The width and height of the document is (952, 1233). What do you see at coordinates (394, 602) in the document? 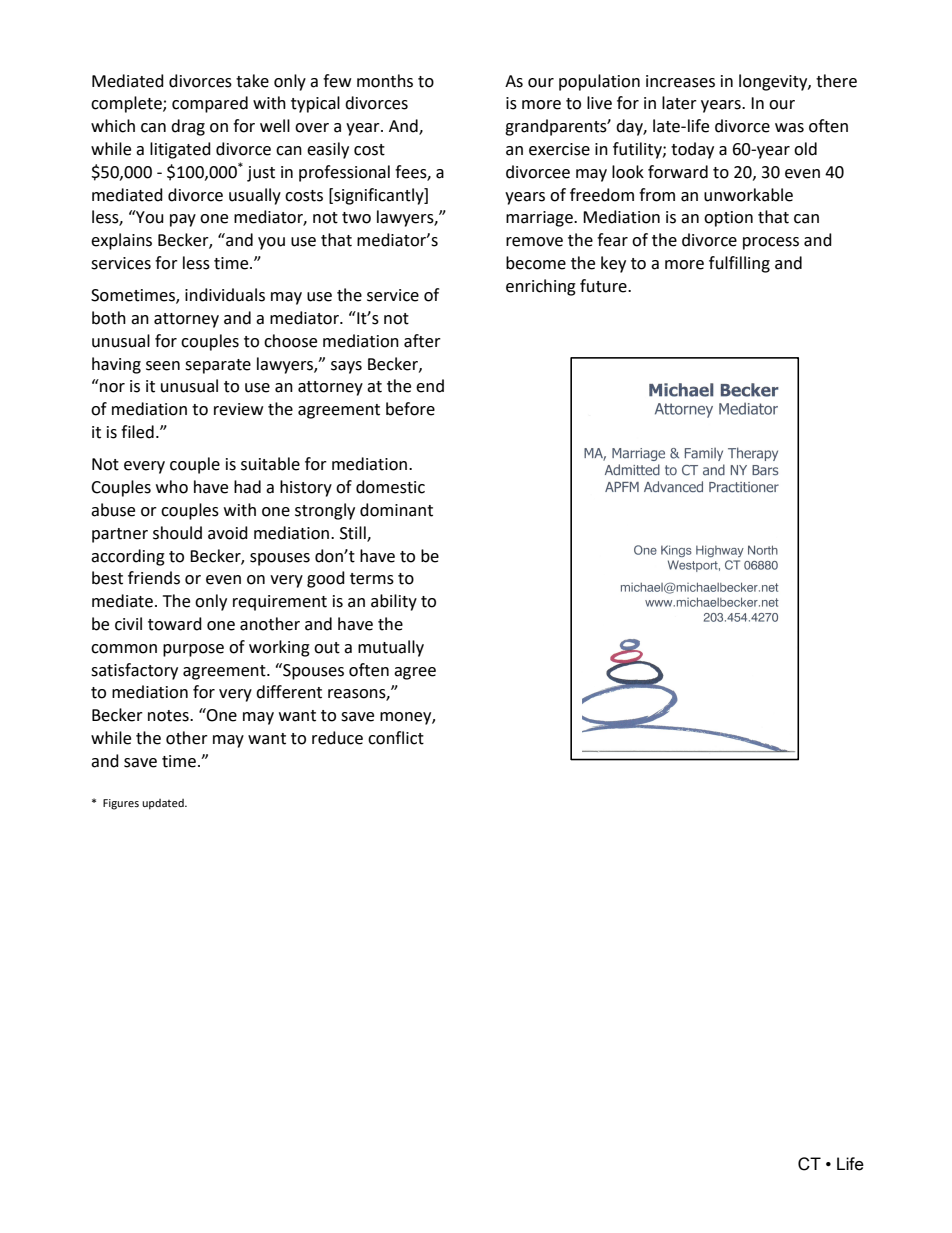
I see `ability` at bounding box center [394, 602].
